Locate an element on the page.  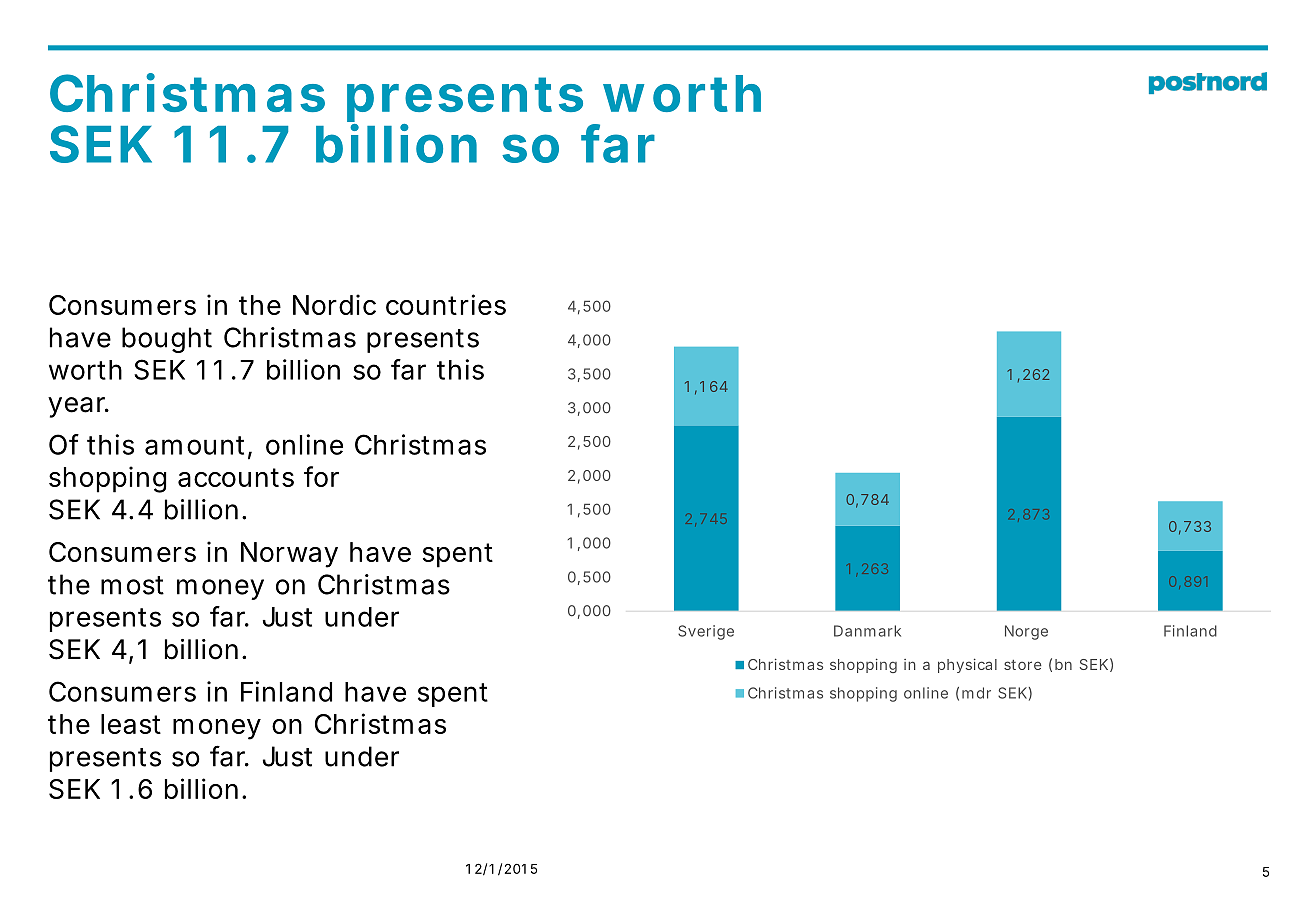
countries is located at coordinates (446, 304).
